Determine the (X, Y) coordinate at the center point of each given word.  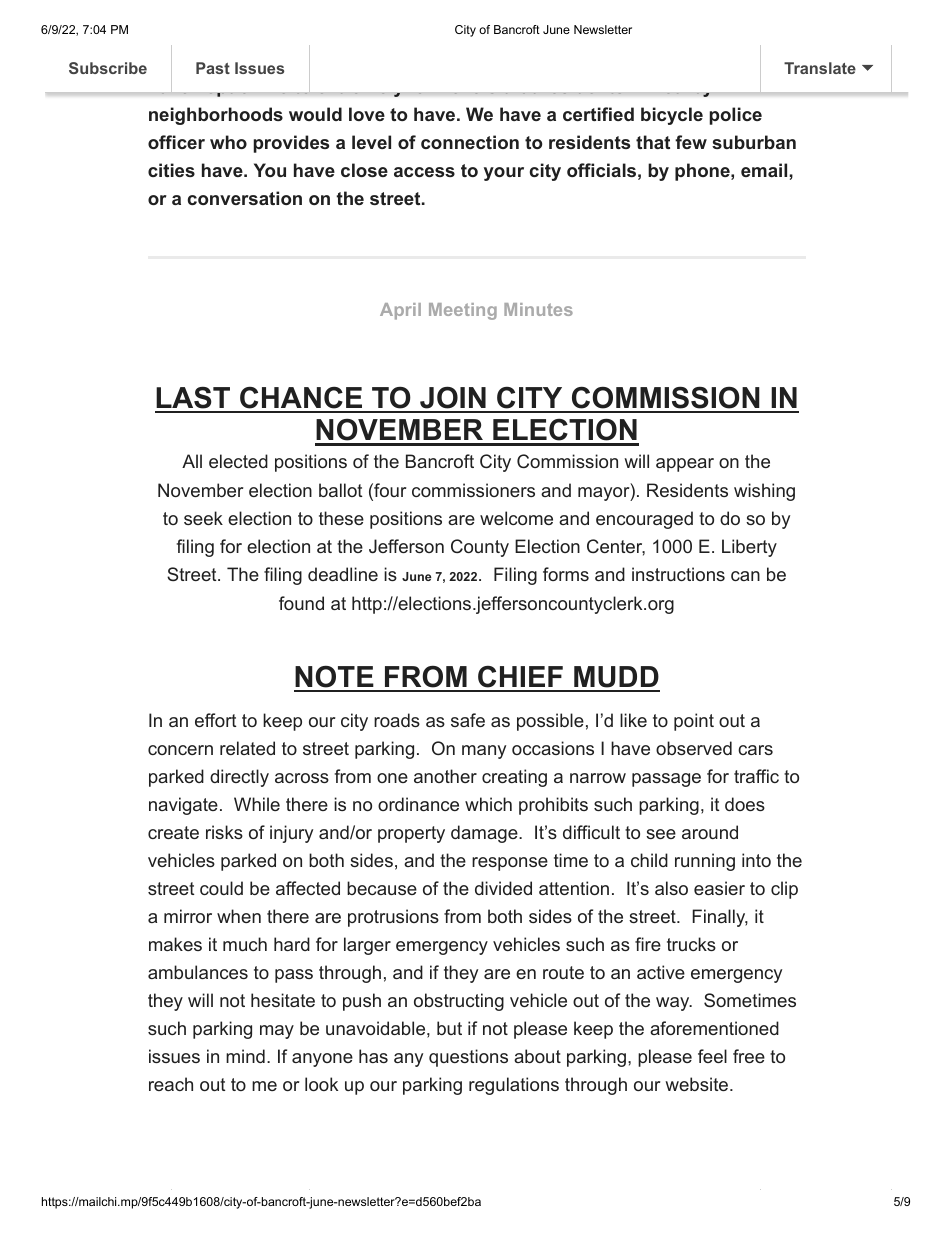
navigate (183, 806)
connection (470, 142)
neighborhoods (216, 116)
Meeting (463, 311)
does (745, 804)
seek (203, 518)
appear (685, 465)
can (745, 576)
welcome (516, 518)
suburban (754, 142)
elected (238, 461)
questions (468, 1058)
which (488, 804)
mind (245, 1056)
